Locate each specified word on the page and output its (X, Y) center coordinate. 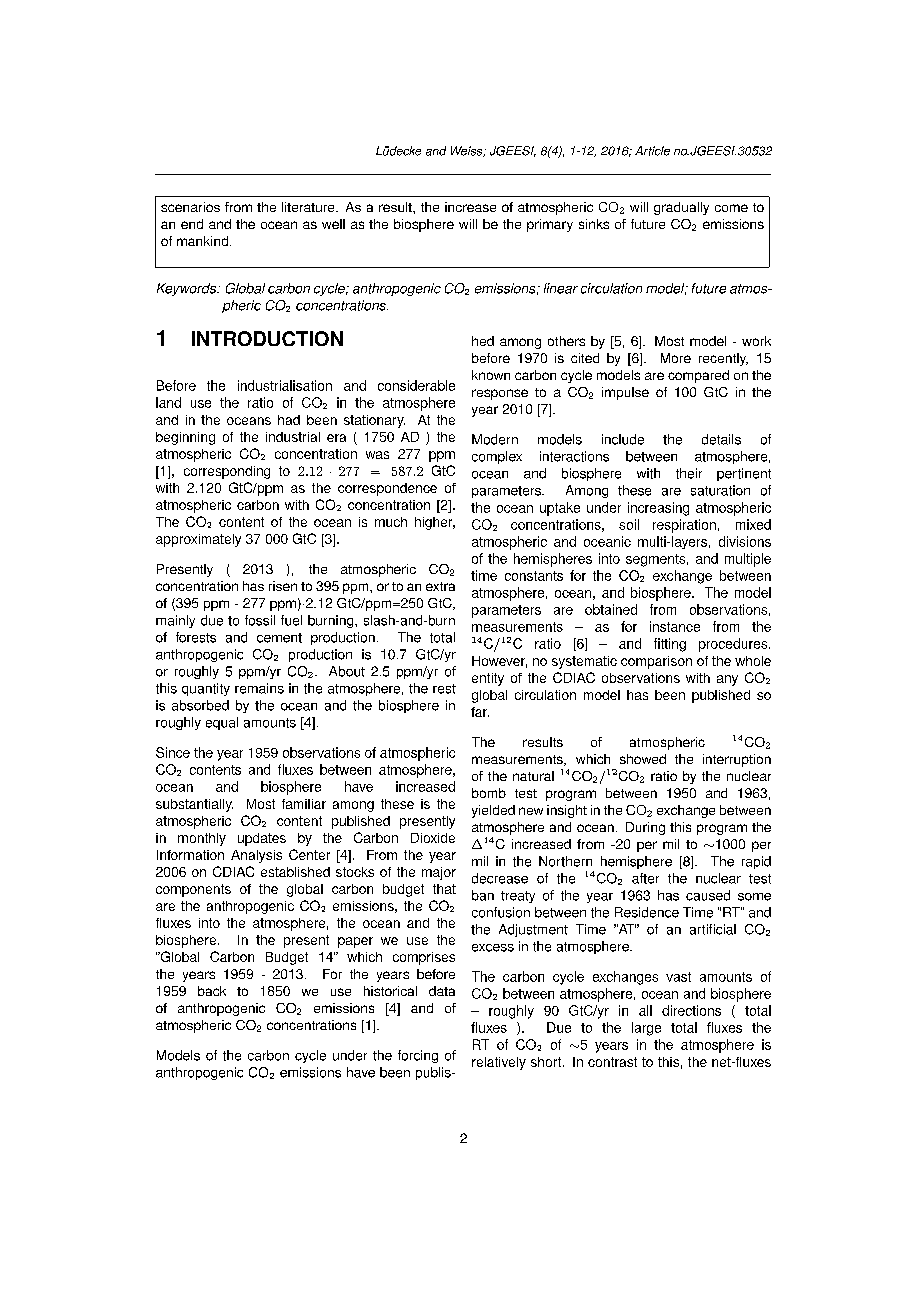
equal (222, 723)
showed (643, 759)
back (212, 991)
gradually (681, 208)
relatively (499, 1063)
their (689, 473)
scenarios (190, 207)
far (480, 712)
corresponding (227, 472)
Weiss (468, 151)
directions (691, 1010)
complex (497, 457)
